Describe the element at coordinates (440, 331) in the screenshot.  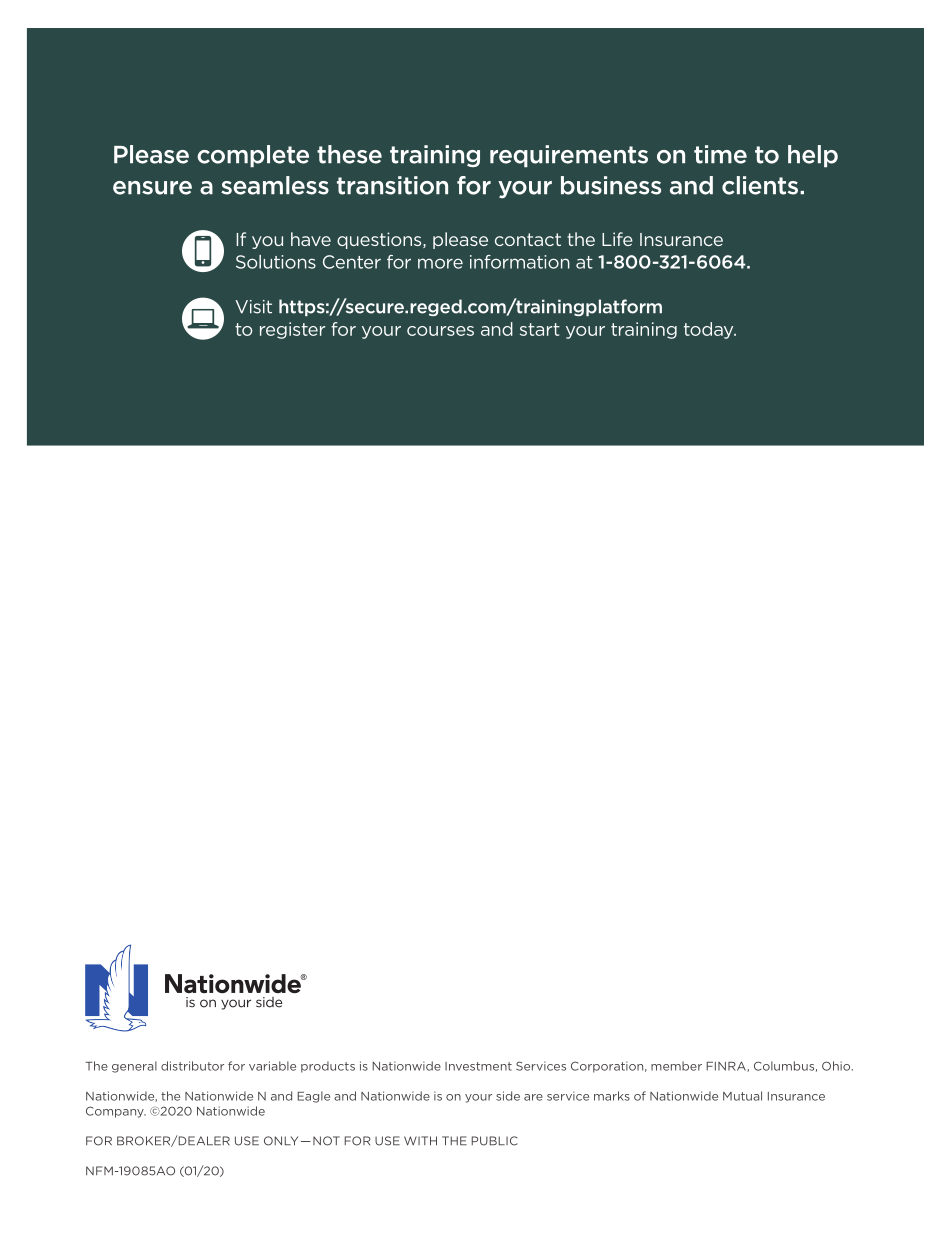
I see `courses` at that location.
